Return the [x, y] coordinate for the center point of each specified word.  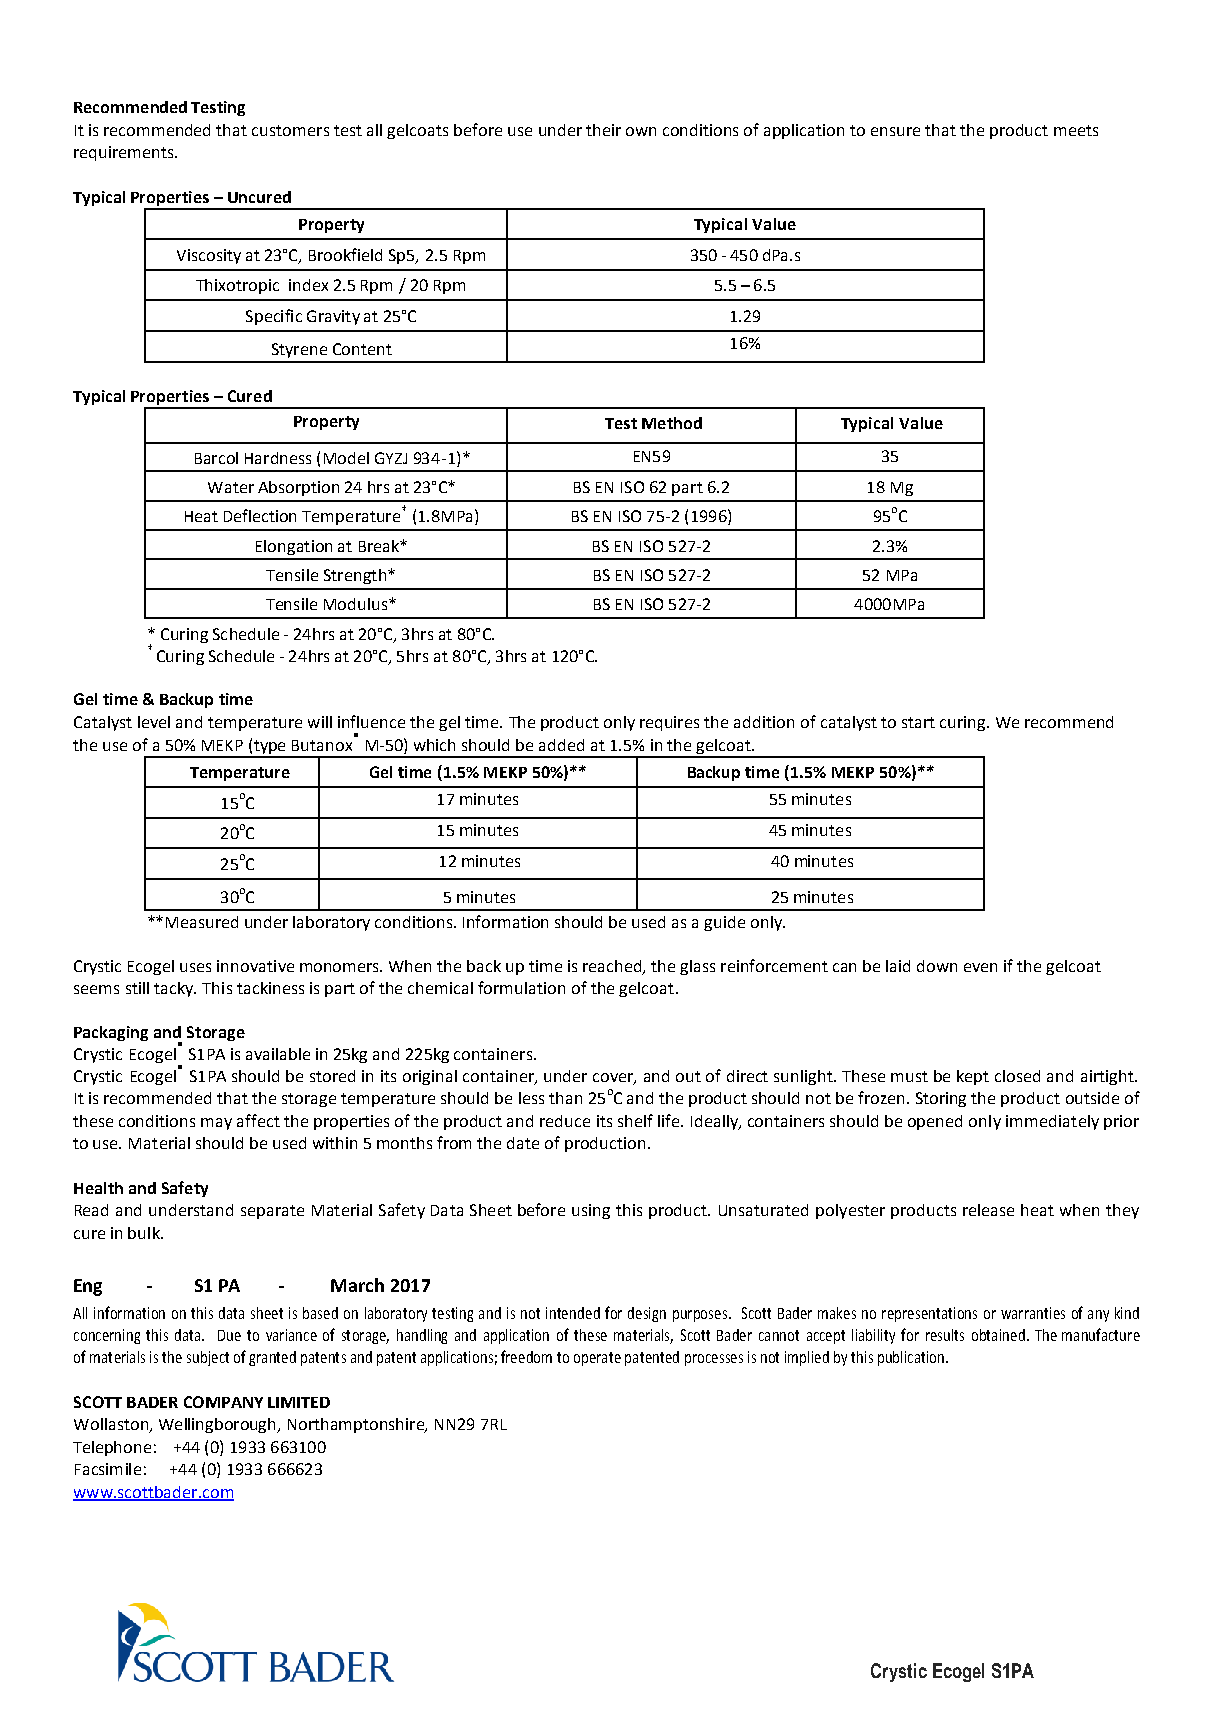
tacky [175, 989]
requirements [125, 153]
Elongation [294, 547]
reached [613, 967]
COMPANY [223, 1402]
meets [1076, 130]
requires [669, 723]
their [603, 130]
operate [597, 1359]
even [980, 967]
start [918, 722]
